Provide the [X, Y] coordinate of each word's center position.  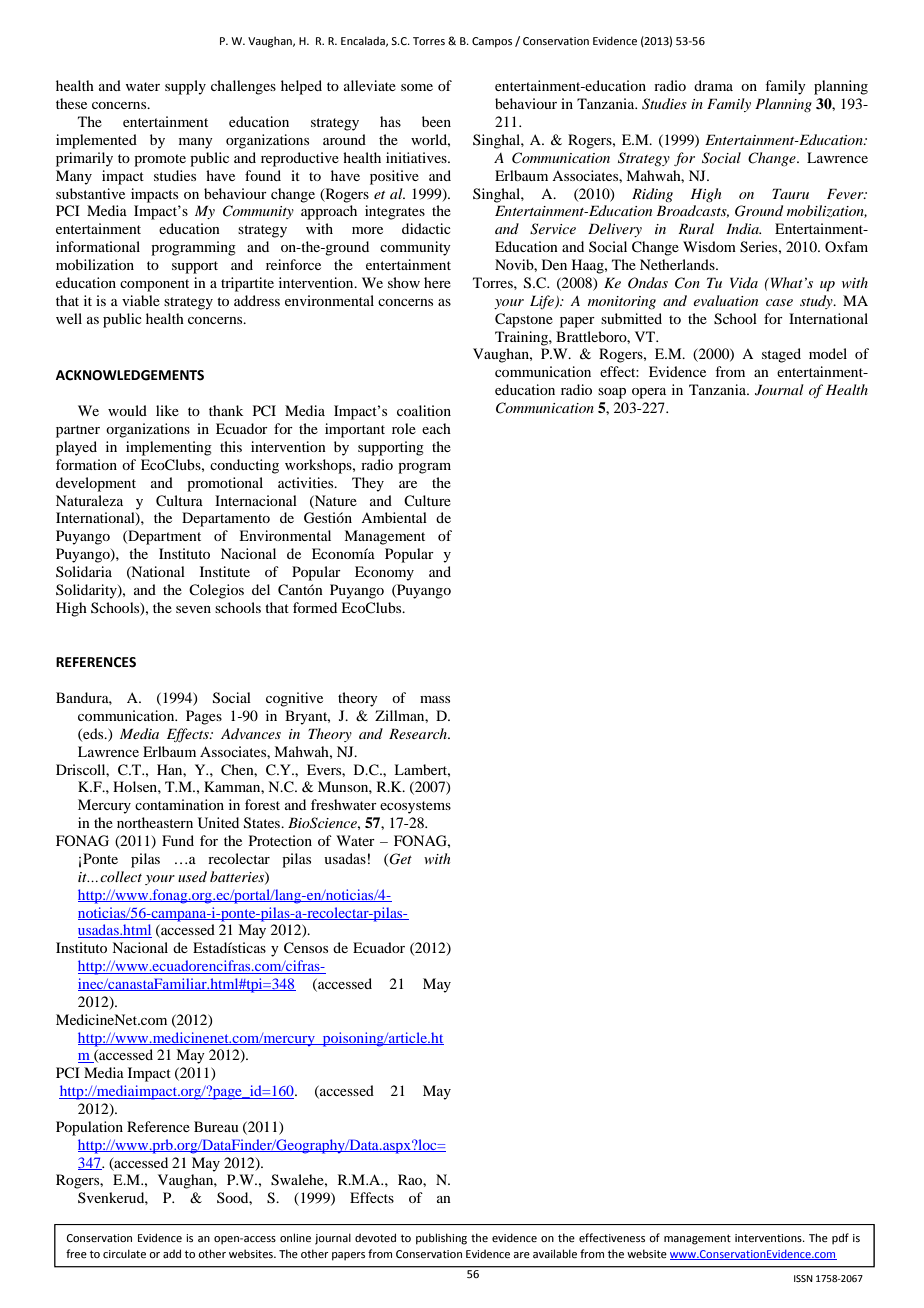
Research [419, 733]
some [417, 87]
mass [435, 699]
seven [193, 609]
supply [185, 87]
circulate [124, 1253]
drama [713, 85]
